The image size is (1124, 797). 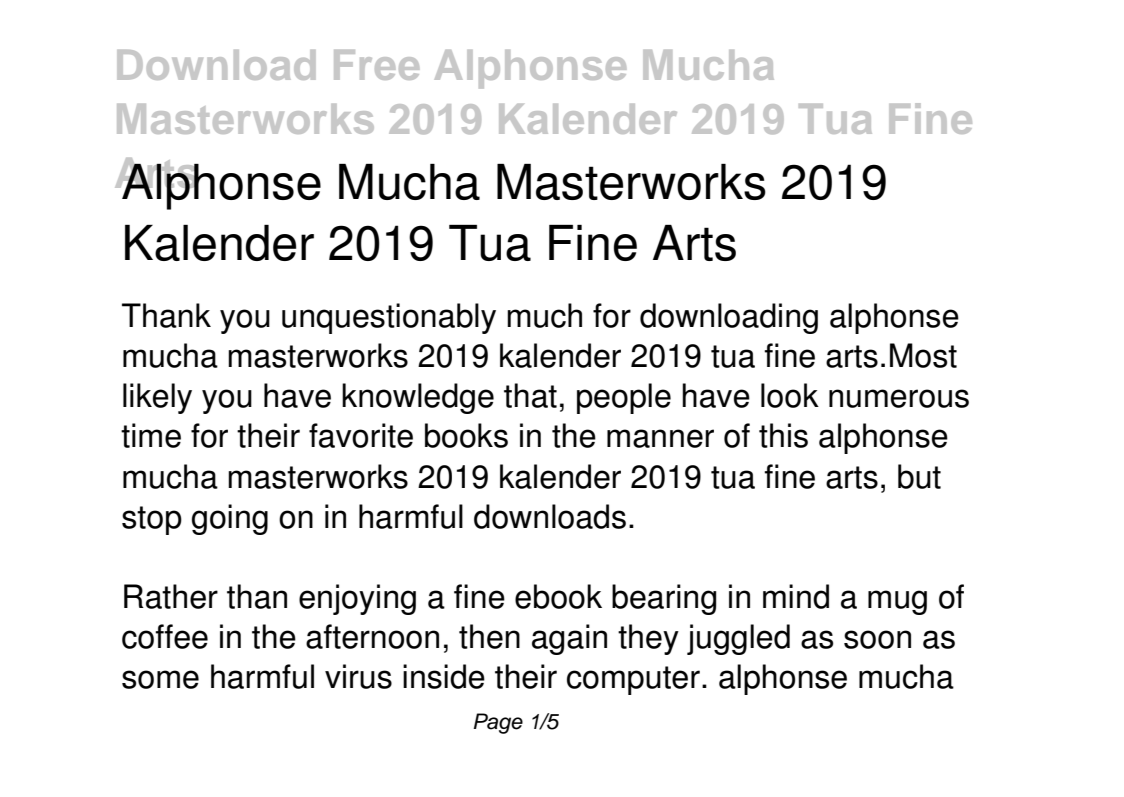 What do you see at coordinates (157, 398) in the screenshot?
I see `likely` at bounding box center [157, 398].
